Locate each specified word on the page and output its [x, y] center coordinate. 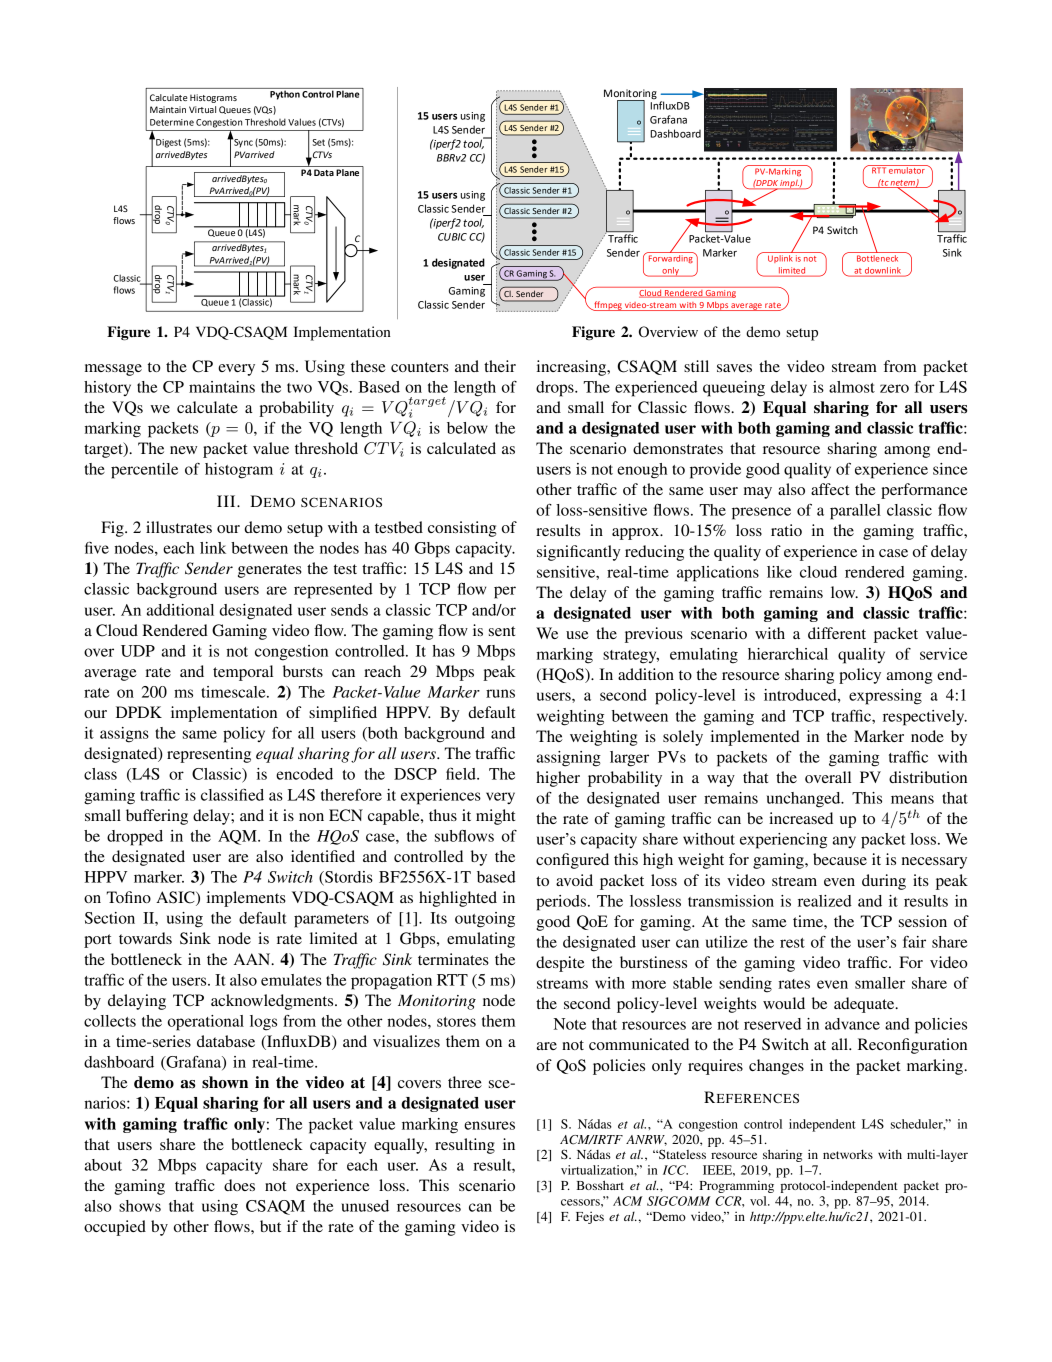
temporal [243, 673]
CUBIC [452, 237]
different [837, 633]
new [183, 450]
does [239, 1185]
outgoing [485, 920]
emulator [907, 169]
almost [852, 387]
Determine [172, 122]
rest [792, 943]
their [500, 366]
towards [145, 938]
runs [500, 693]
